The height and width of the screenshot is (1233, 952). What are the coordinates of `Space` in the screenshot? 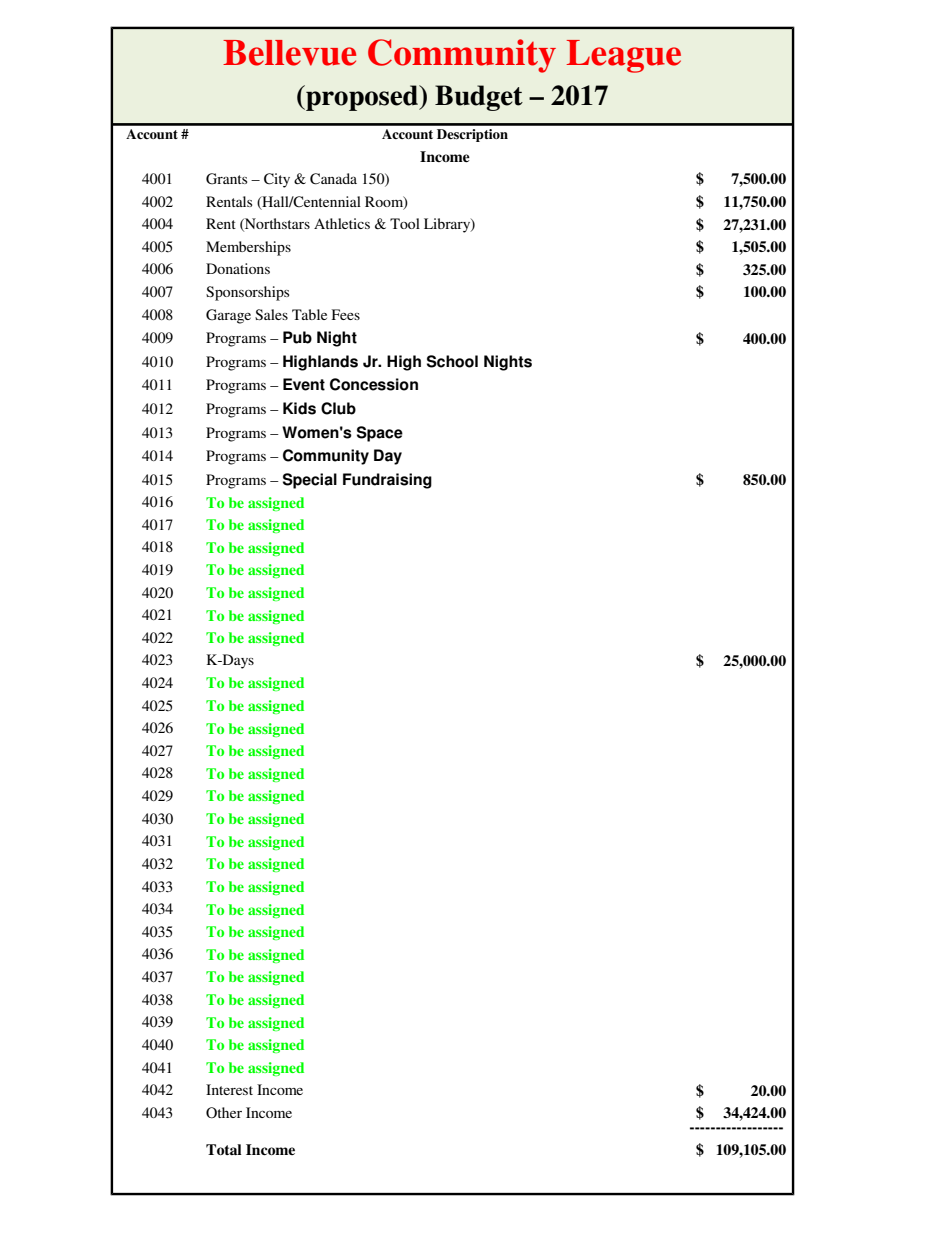 It's located at (380, 434).
